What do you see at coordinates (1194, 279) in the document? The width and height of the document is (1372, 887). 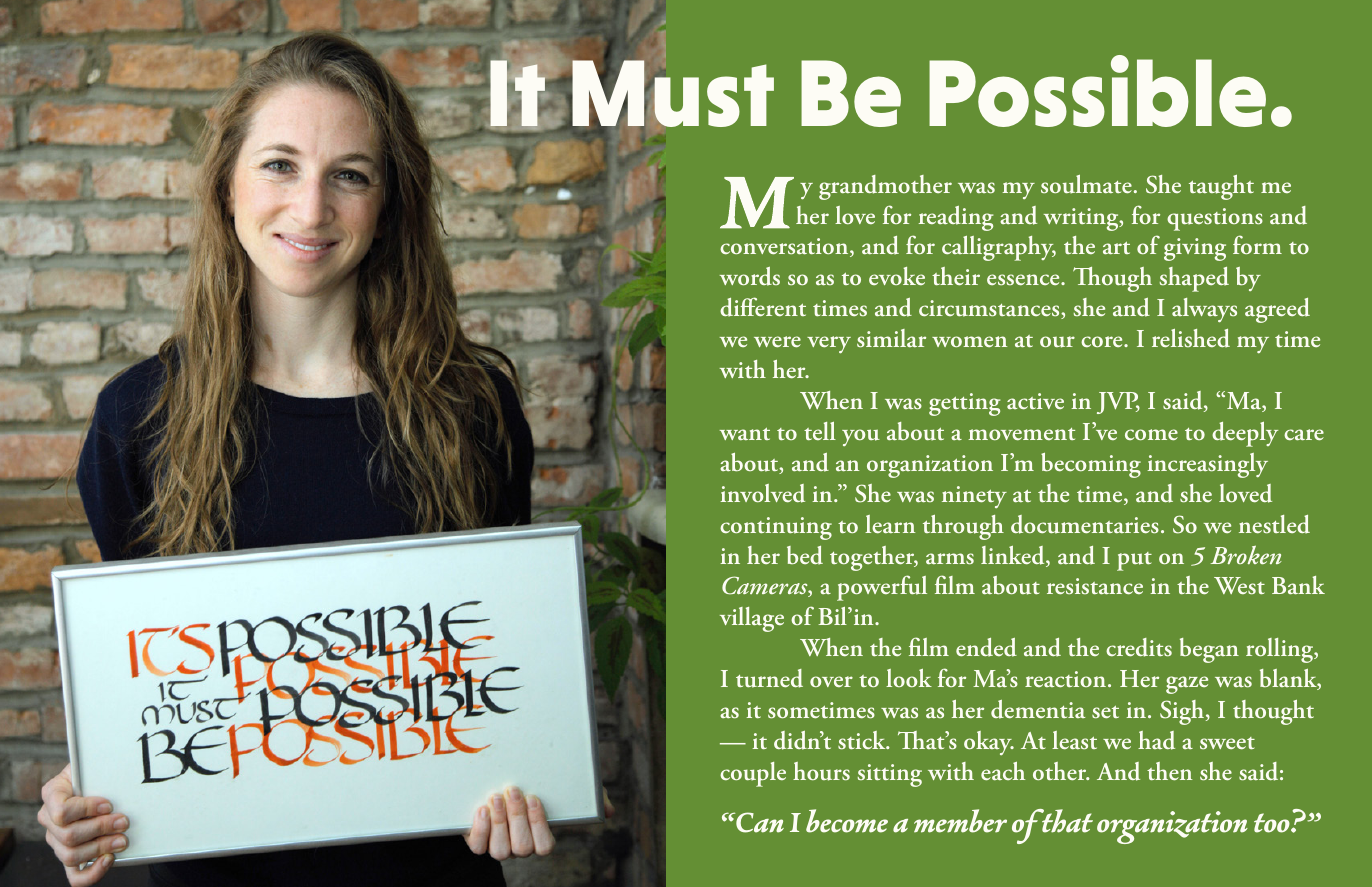 I see `shaped` at bounding box center [1194, 279].
